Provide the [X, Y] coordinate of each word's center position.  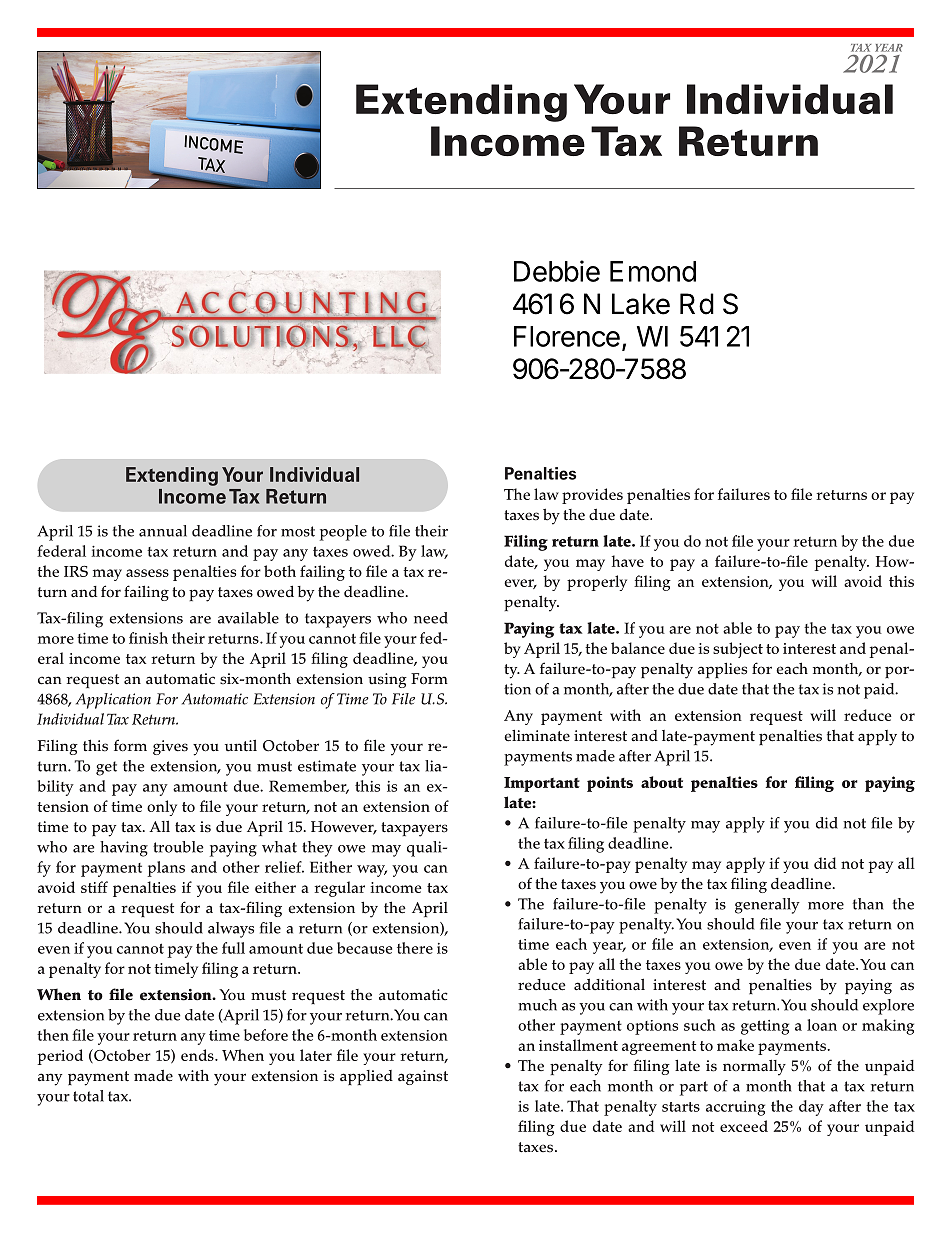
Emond [653, 271]
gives [170, 747]
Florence [567, 336]
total [88, 1096]
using [387, 680]
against [423, 1077]
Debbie [557, 271]
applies [722, 670]
